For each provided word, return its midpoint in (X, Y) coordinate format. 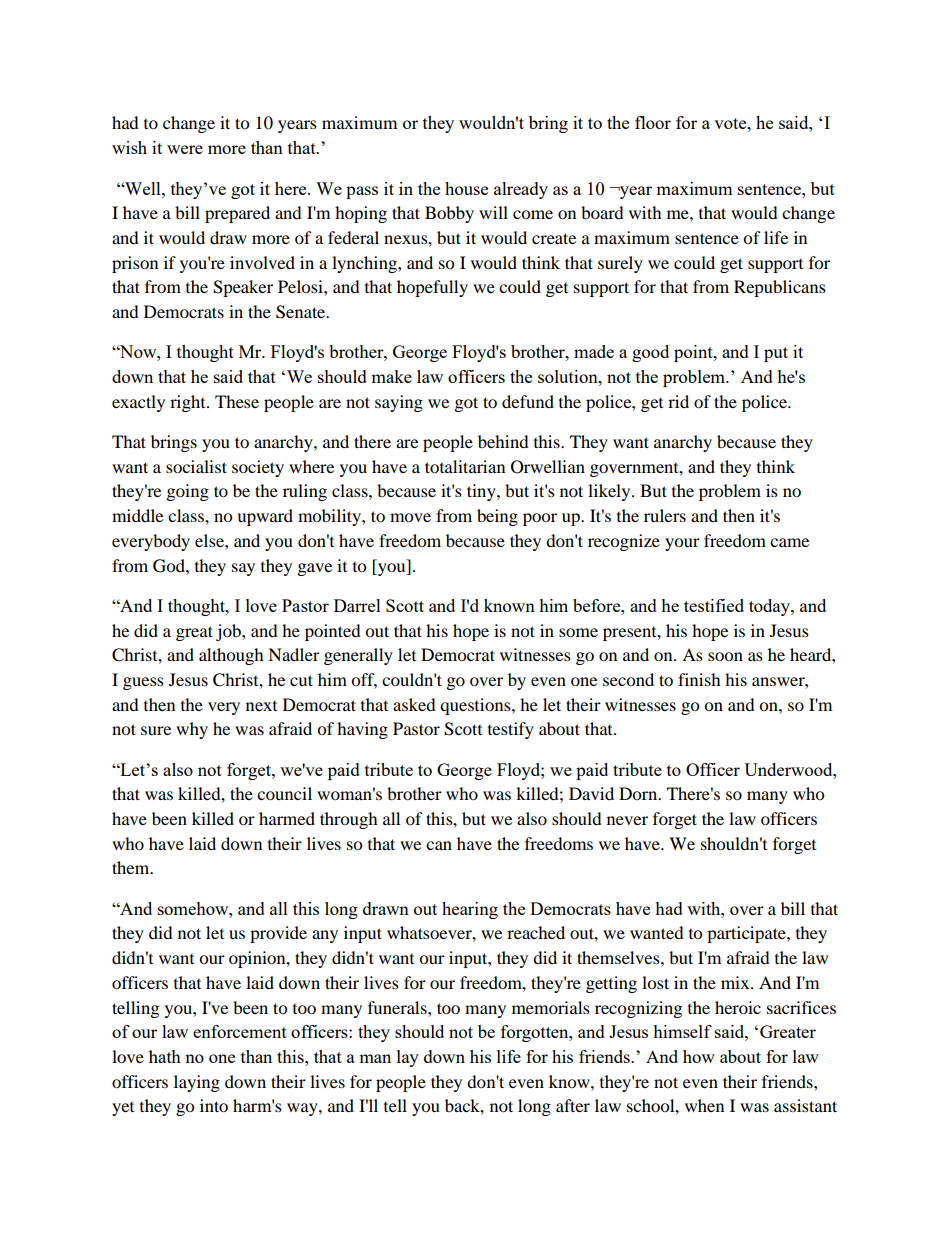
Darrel (357, 605)
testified (714, 605)
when (704, 1105)
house (466, 188)
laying (197, 1083)
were (185, 149)
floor (653, 122)
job (229, 632)
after (573, 1105)
